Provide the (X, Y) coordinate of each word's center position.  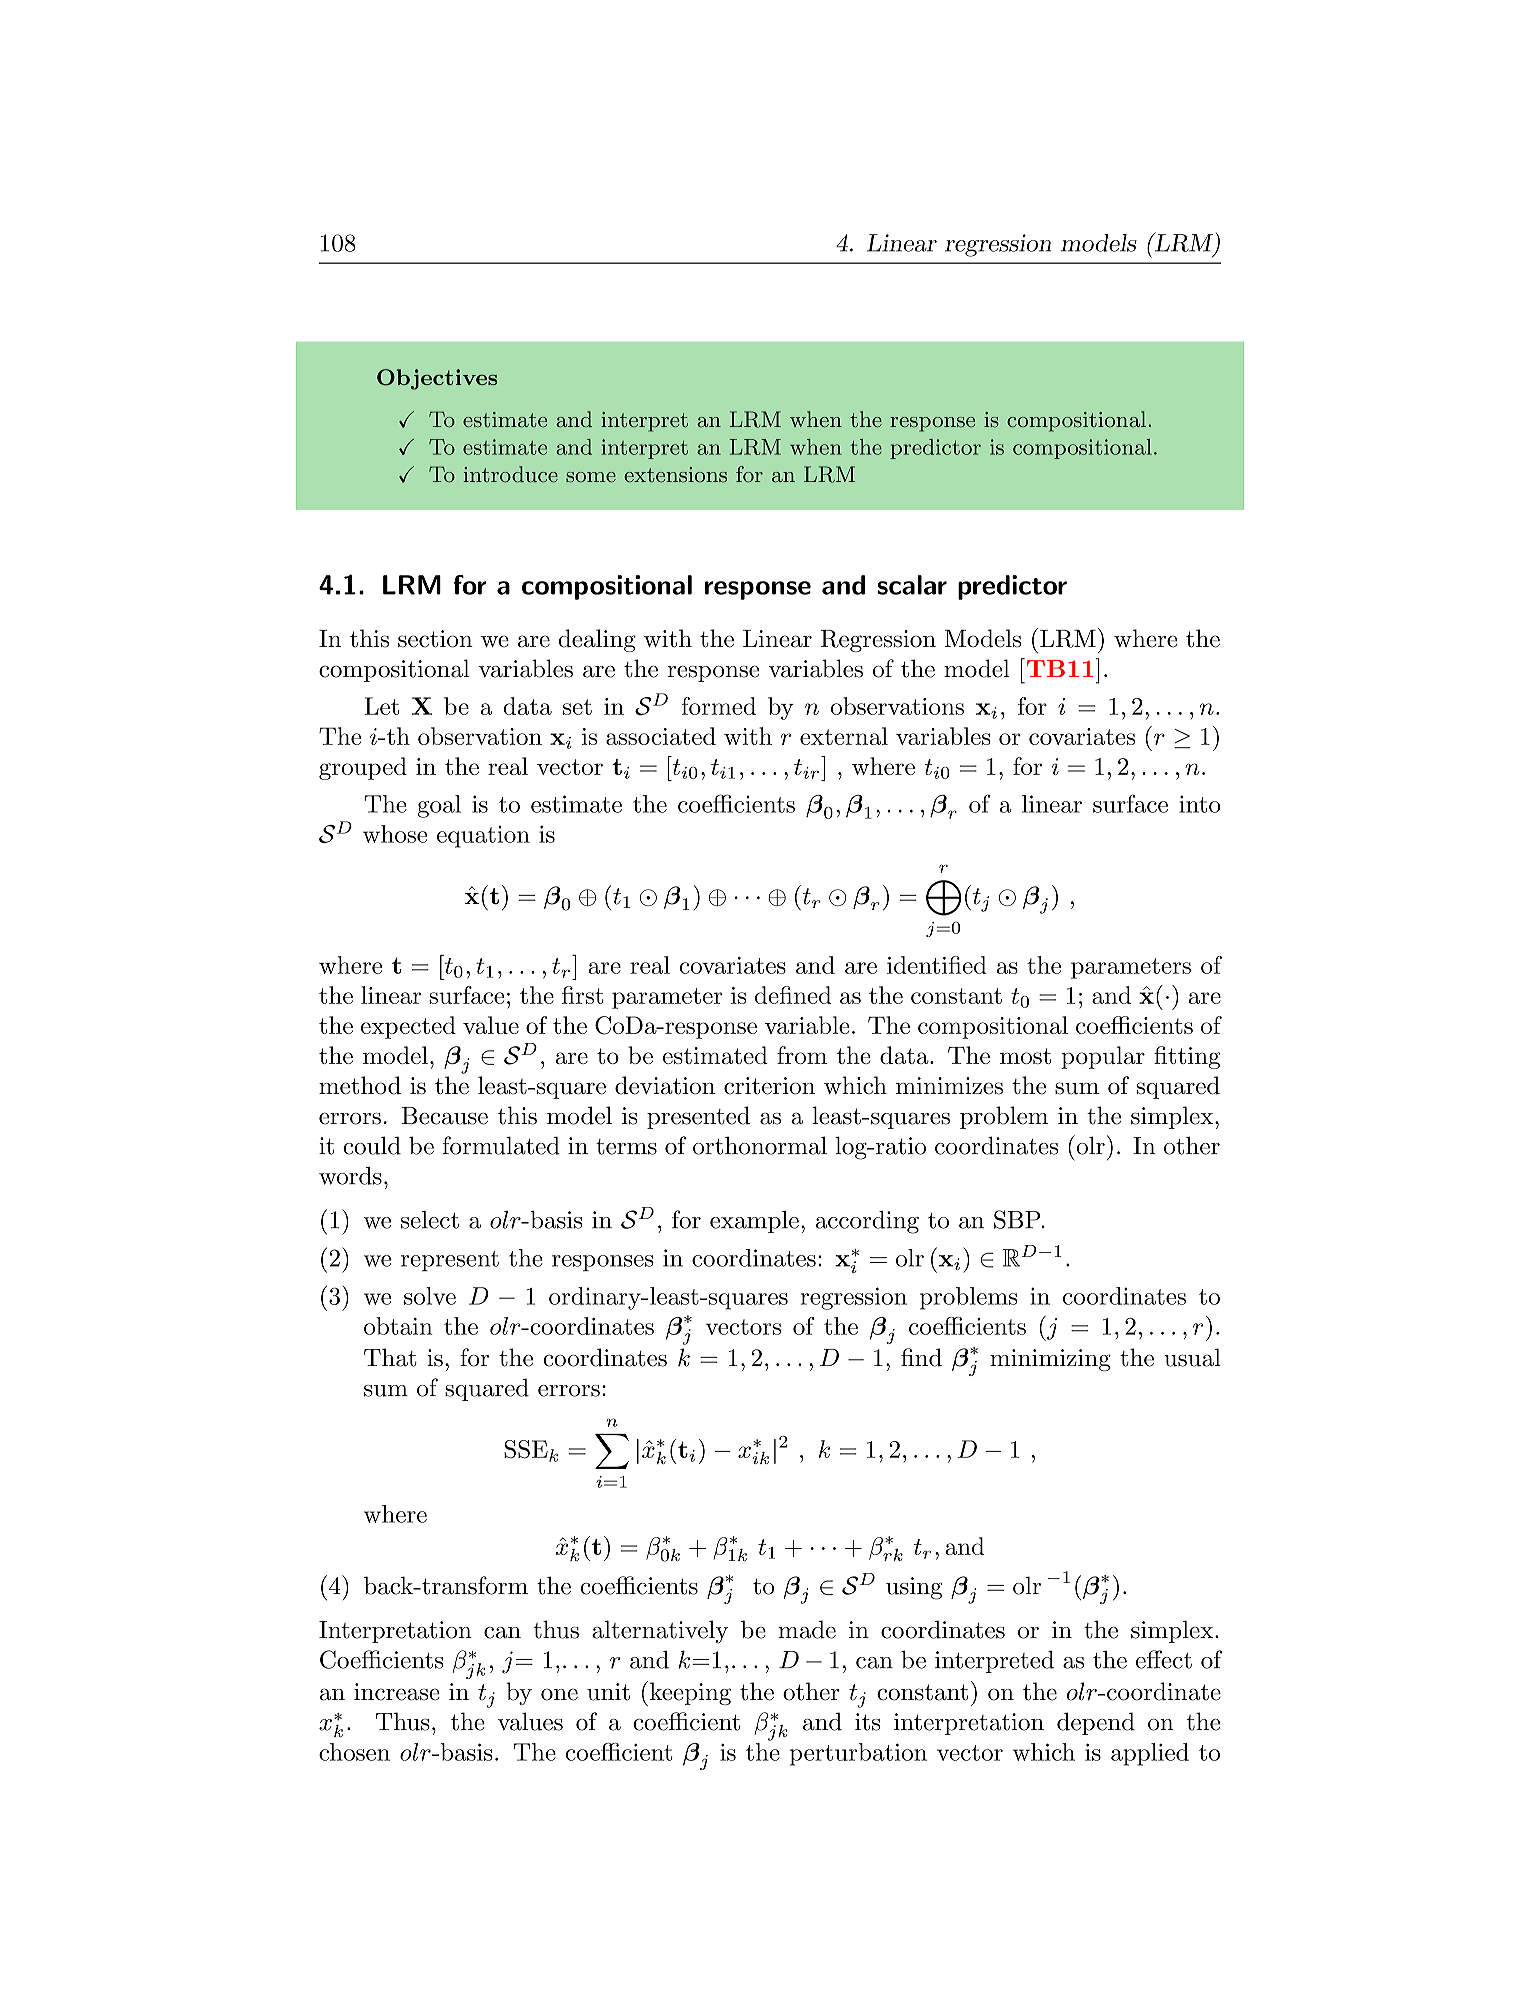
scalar (912, 585)
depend (1096, 1723)
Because (445, 1116)
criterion (769, 1086)
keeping (690, 1693)
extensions (675, 474)
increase (397, 1692)
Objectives (437, 379)
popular (1103, 1057)
